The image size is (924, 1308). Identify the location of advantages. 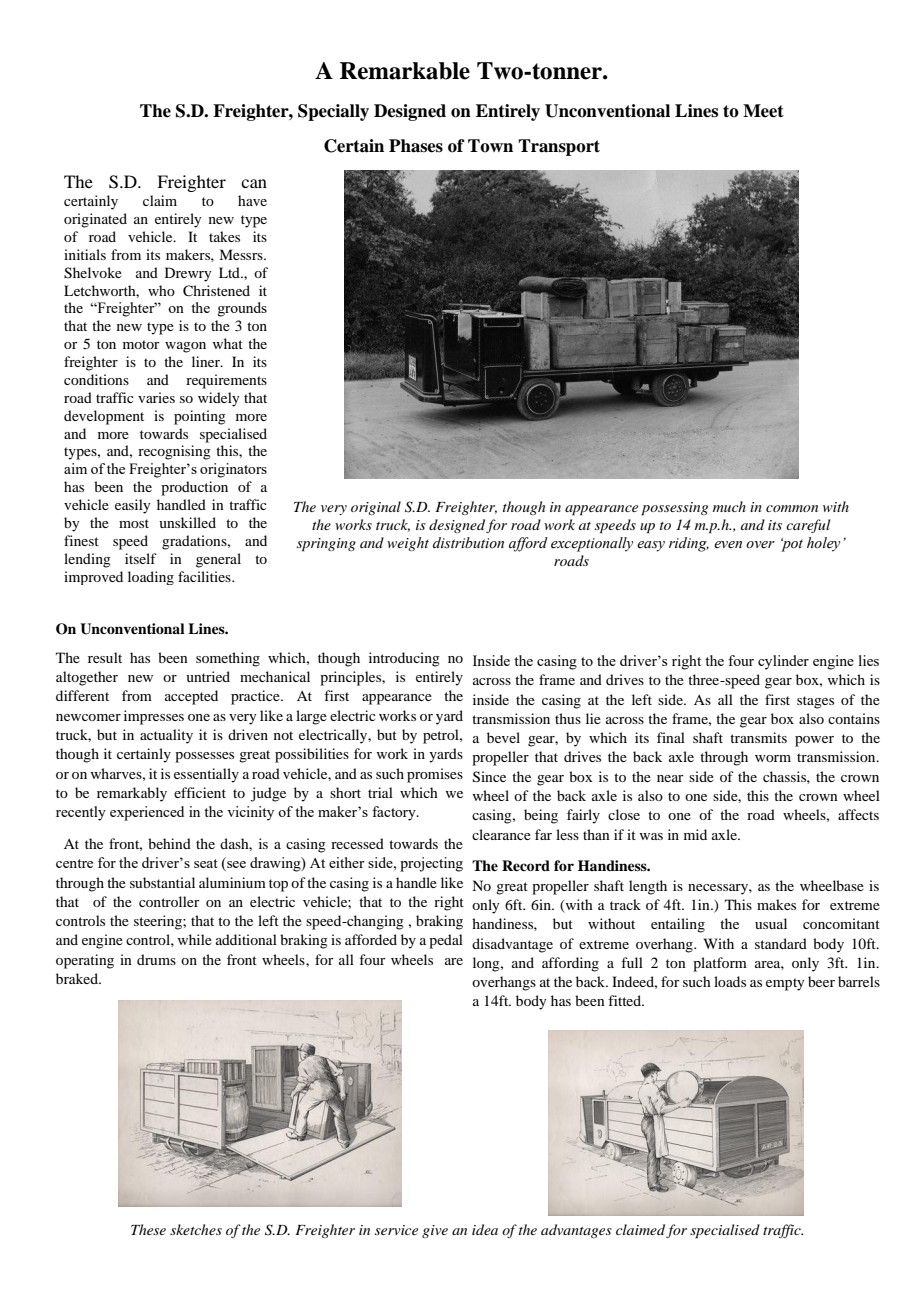
(576, 1231).
